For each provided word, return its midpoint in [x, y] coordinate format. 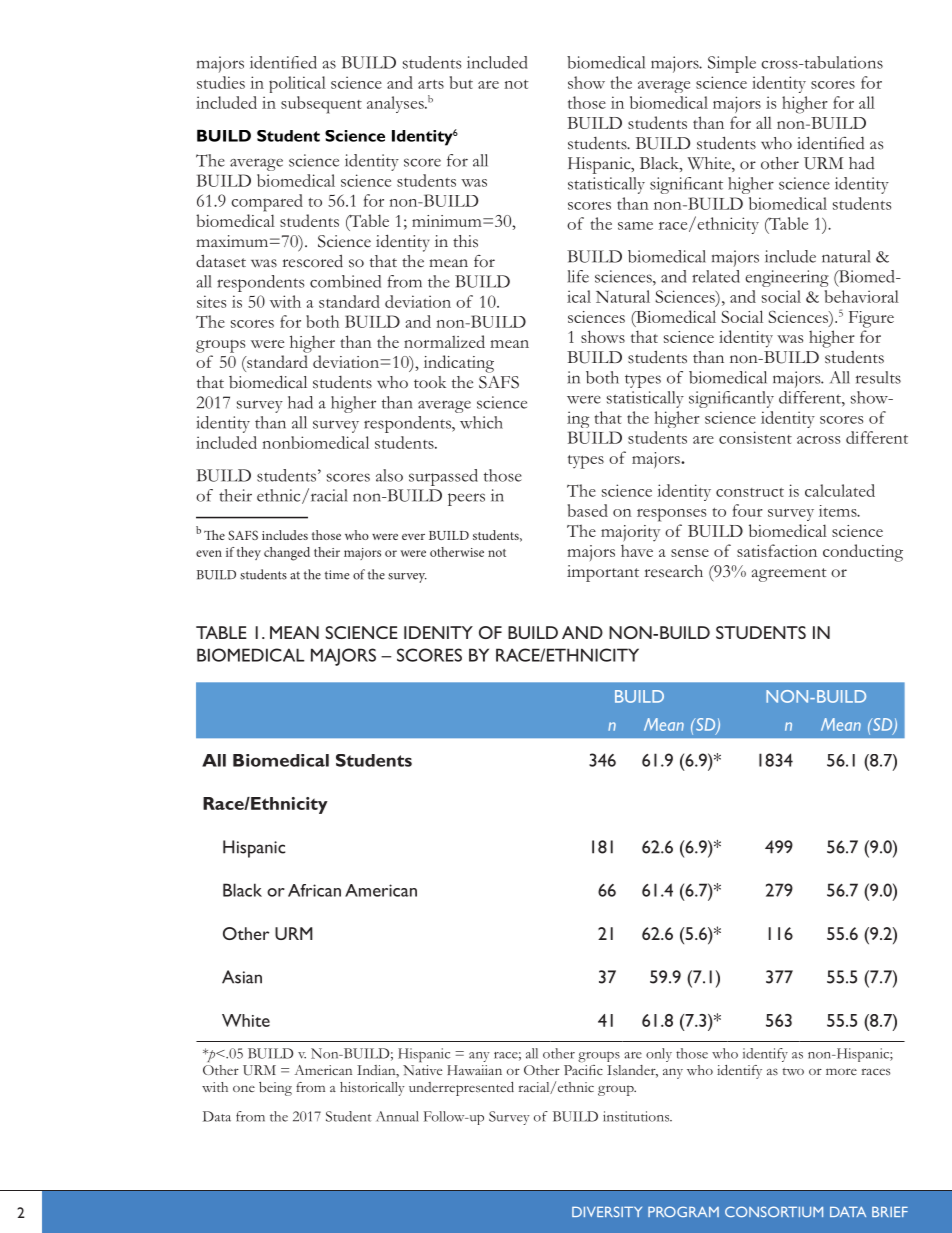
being [275, 1089]
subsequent [321, 105]
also [389, 475]
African [314, 890]
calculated [840, 490]
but [461, 82]
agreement [789, 575]
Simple [732, 64]
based [587, 510]
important [603, 573]
